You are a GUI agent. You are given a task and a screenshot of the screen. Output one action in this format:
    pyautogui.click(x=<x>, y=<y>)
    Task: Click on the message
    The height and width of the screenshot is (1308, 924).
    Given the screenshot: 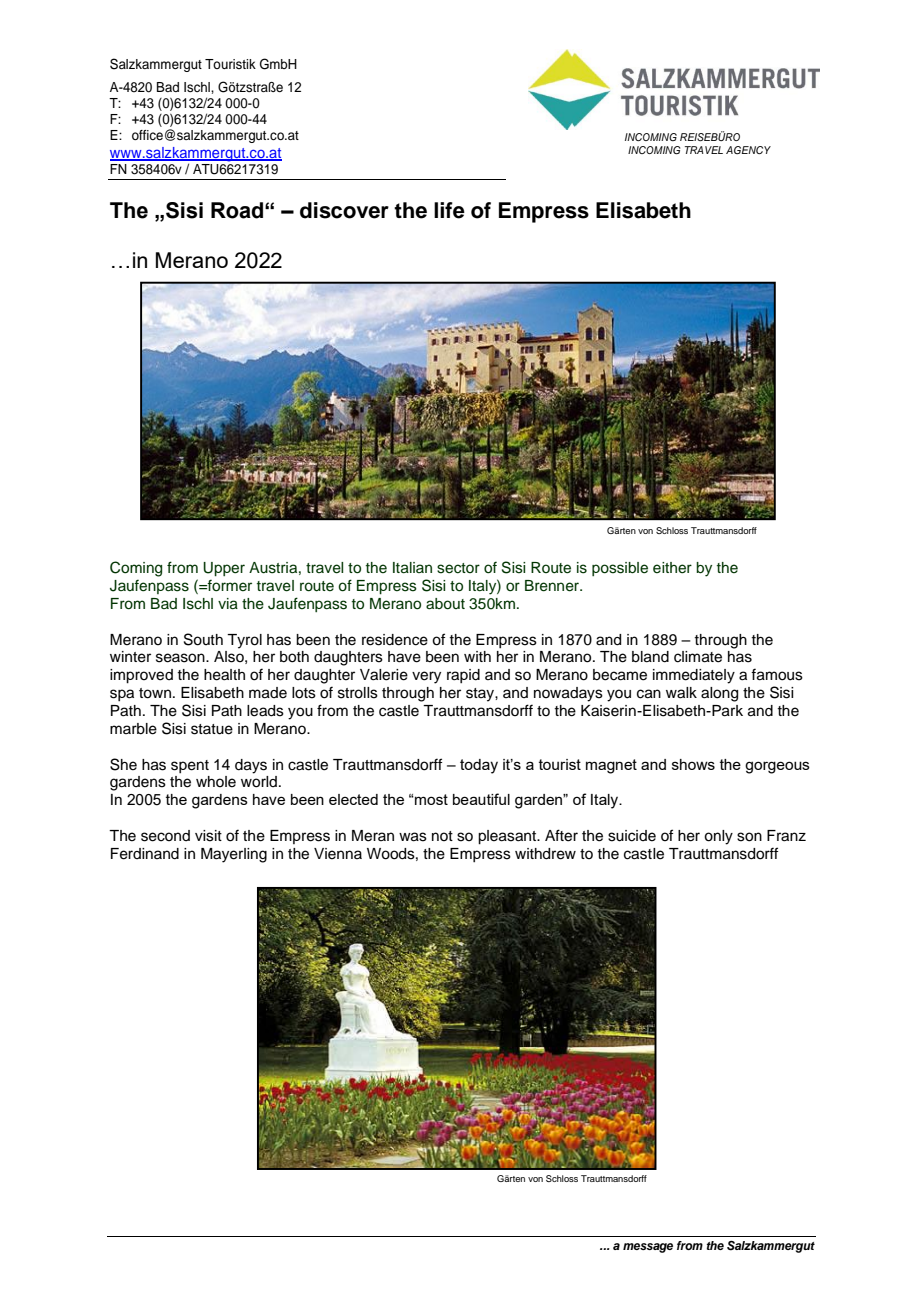 What is the action you would take?
    pyautogui.click(x=648, y=1248)
